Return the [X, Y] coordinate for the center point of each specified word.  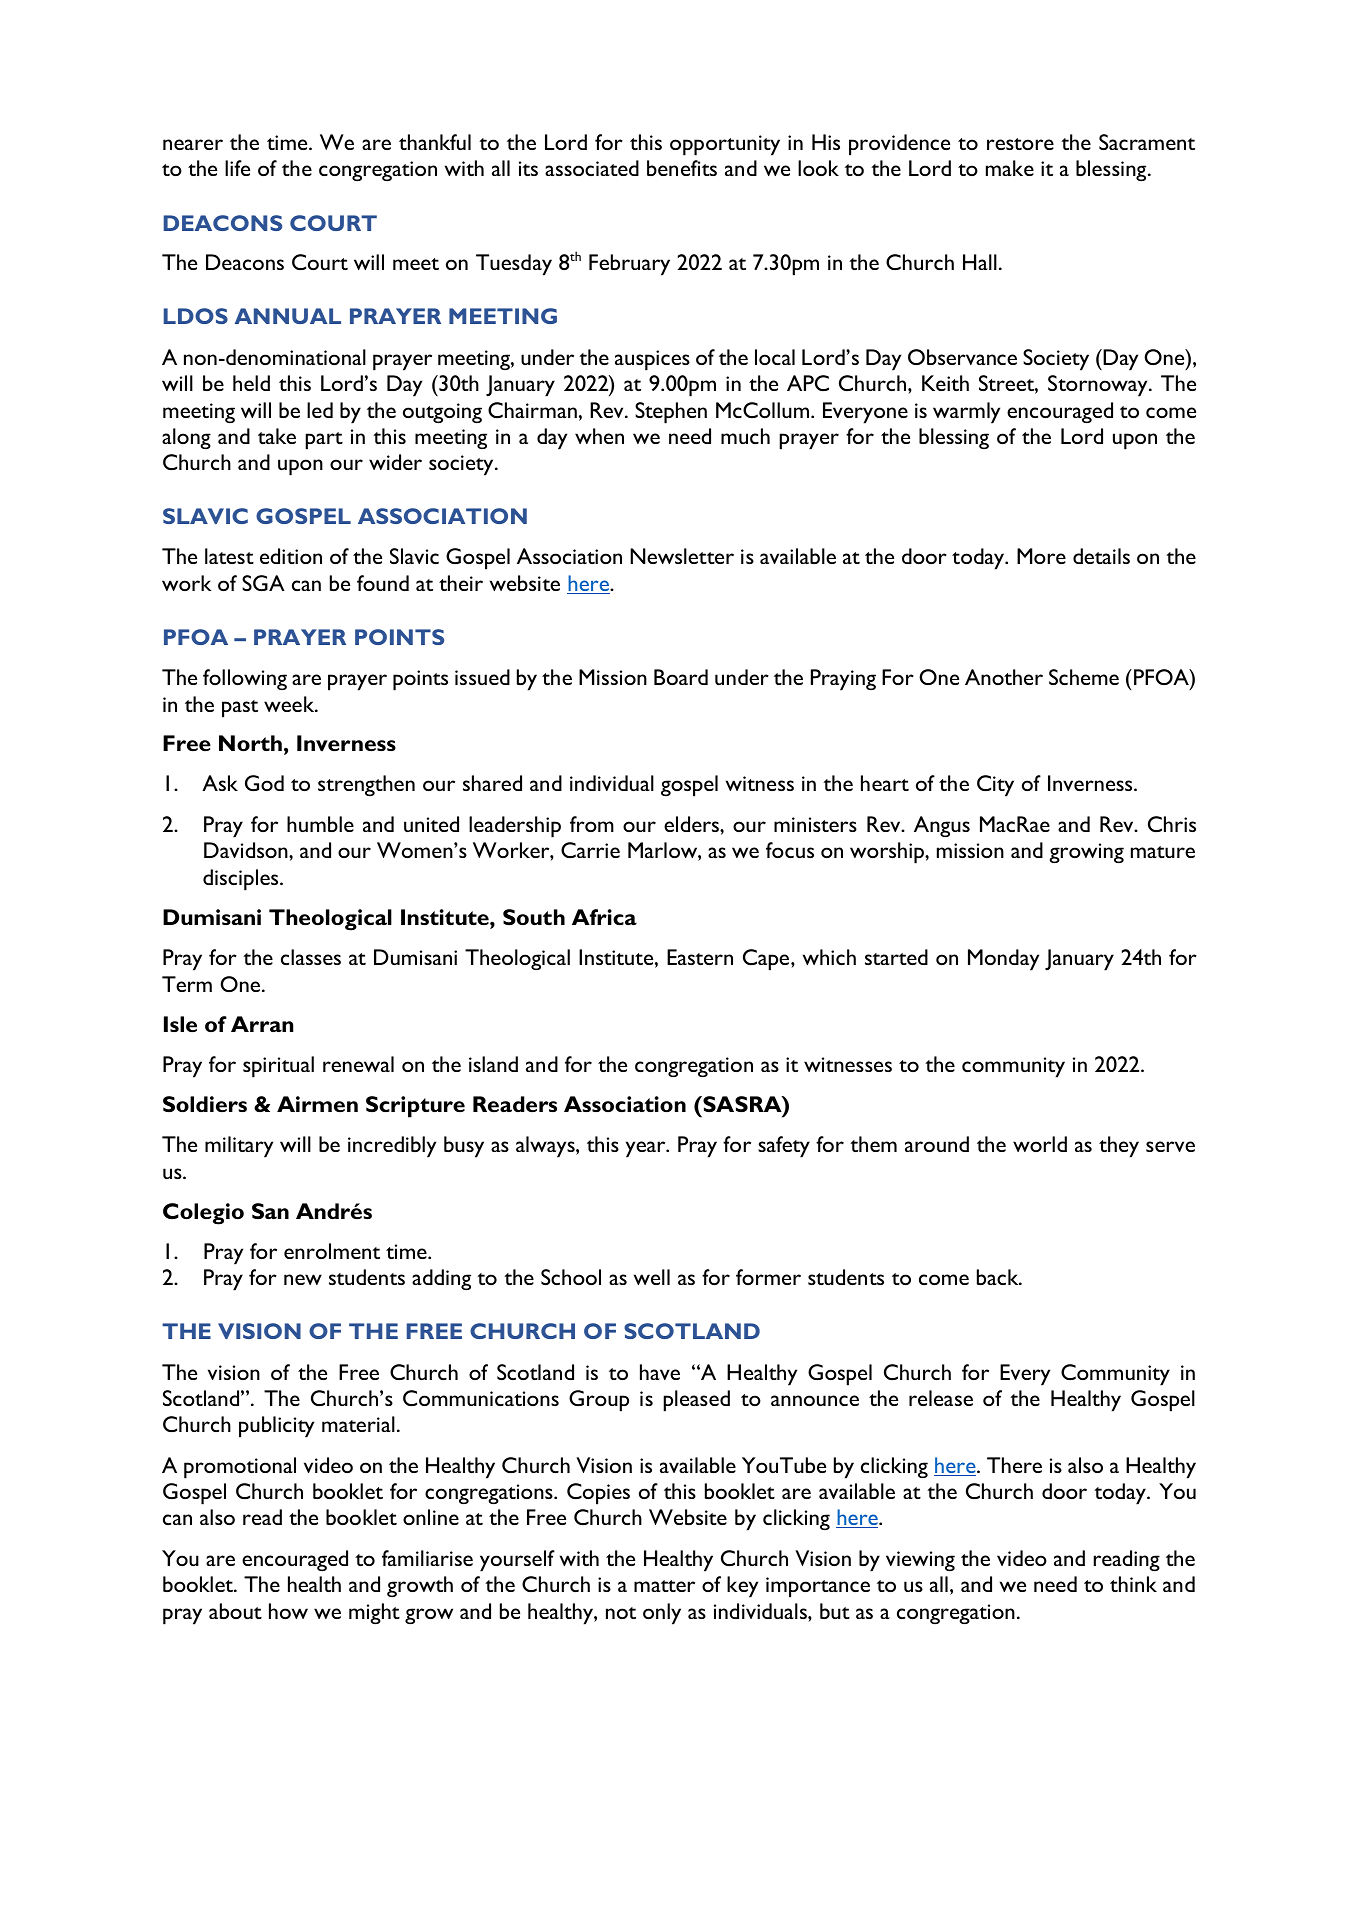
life [237, 168]
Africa [604, 917]
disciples [242, 880]
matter [664, 1586]
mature [1163, 852]
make [1010, 168]
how [288, 1611]
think [1133, 1584]
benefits [682, 168]
